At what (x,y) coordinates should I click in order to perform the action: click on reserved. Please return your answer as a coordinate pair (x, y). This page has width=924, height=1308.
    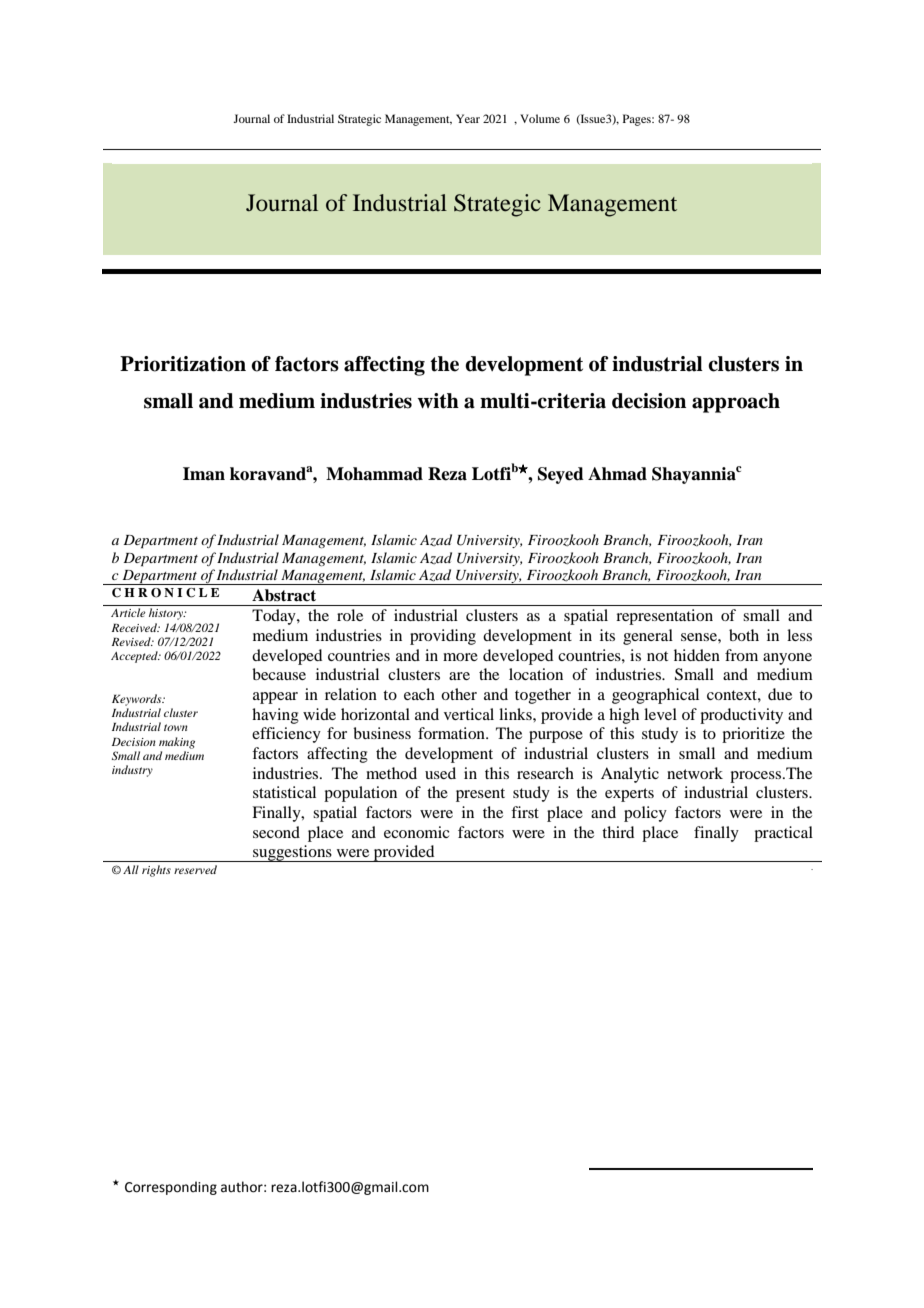
    Looking at the image, I should click on (195, 869).
